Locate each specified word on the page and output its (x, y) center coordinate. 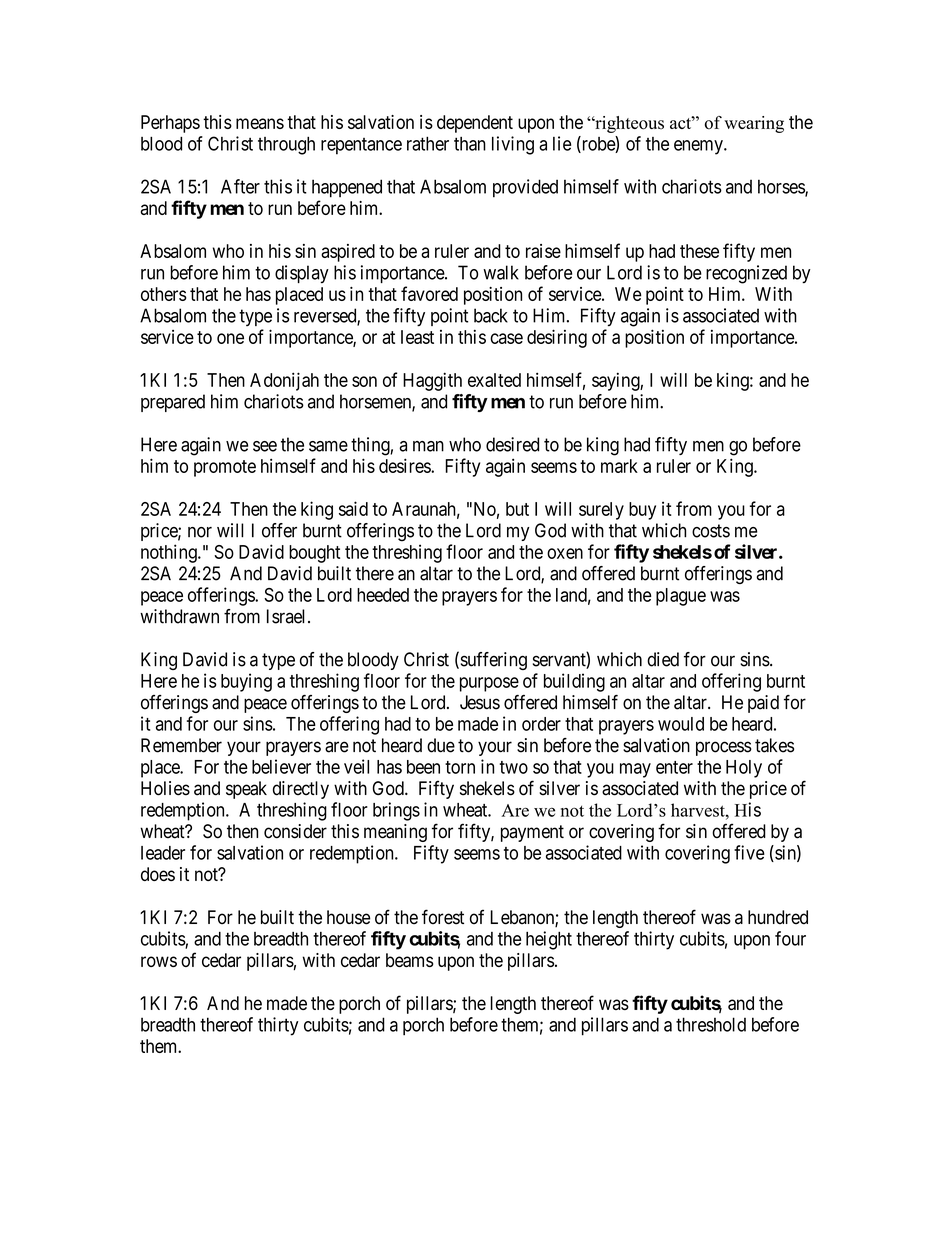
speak (246, 790)
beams (410, 960)
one (230, 338)
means (260, 123)
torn (460, 767)
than (470, 144)
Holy (744, 769)
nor (200, 532)
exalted (494, 380)
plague (681, 597)
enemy (699, 147)
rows (159, 961)
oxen (565, 553)
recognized (746, 274)
